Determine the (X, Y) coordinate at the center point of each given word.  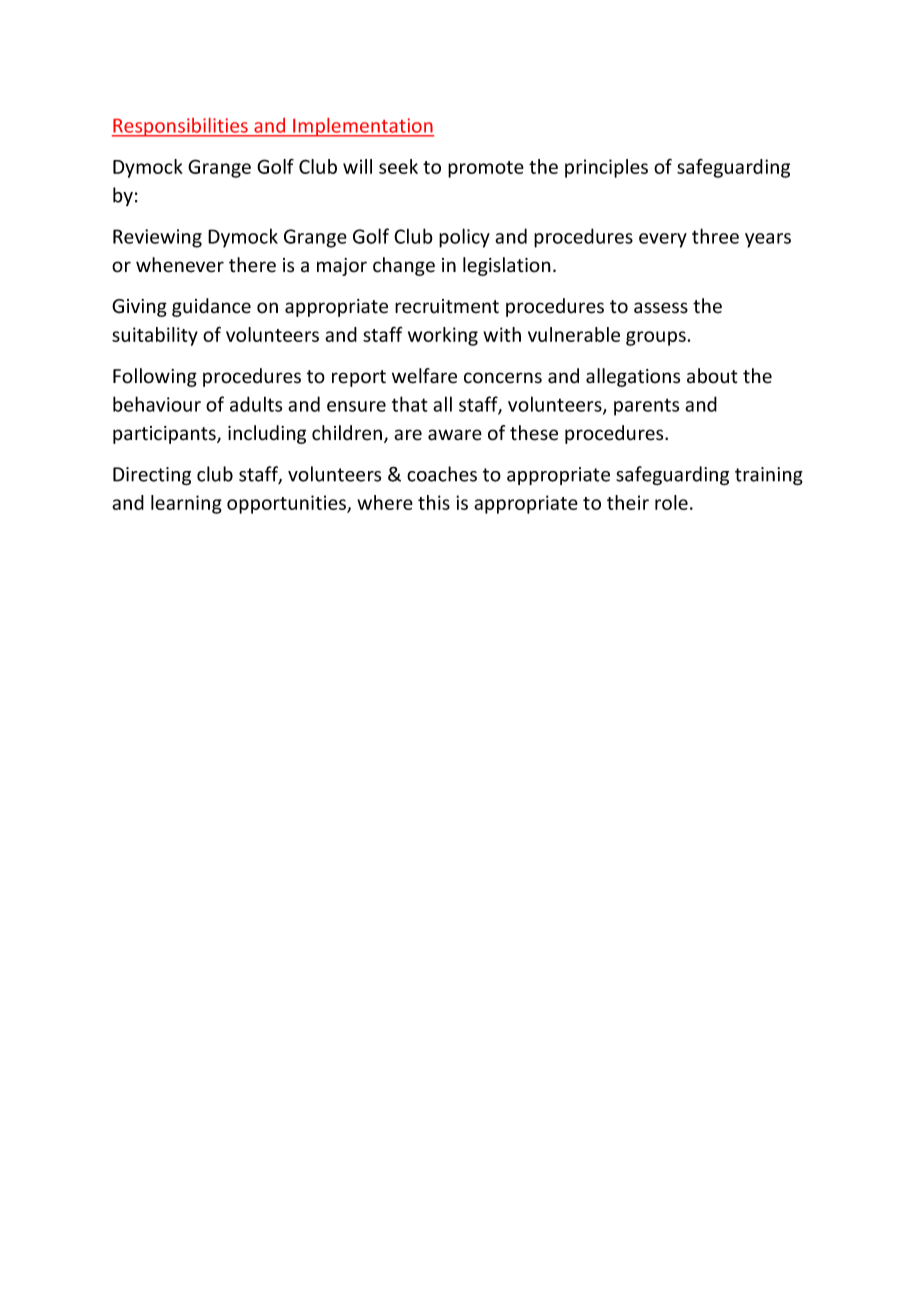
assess (661, 308)
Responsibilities (181, 127)
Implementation (362, 127)
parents (646, 407)
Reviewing (157, 238)
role (671, 502)
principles (606, 168)
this (434, 502)
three (715, 236)
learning (186, 504)
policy (464, 238)
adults (256, 404)
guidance (211, 307)
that (410, 404)
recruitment (447, 306)
